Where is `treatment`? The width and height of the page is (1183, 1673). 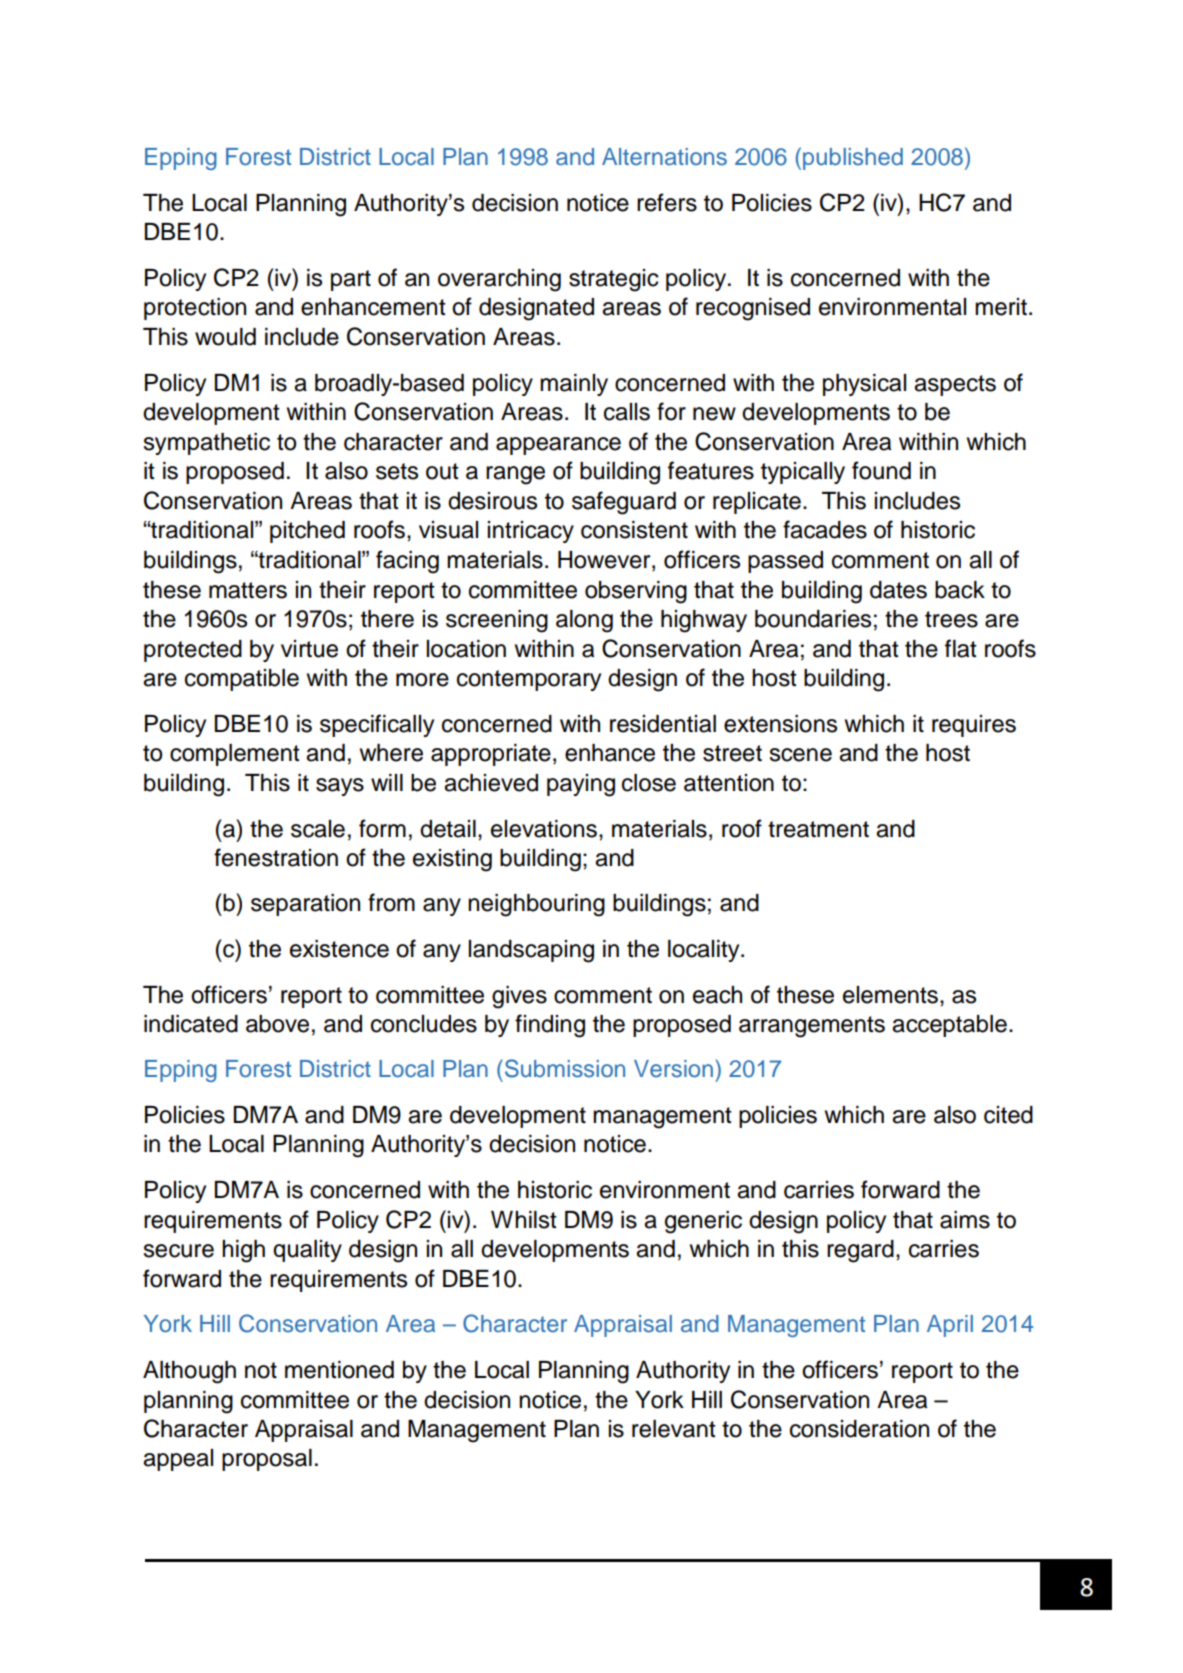
treatment is located at coordinates (818, 829).
